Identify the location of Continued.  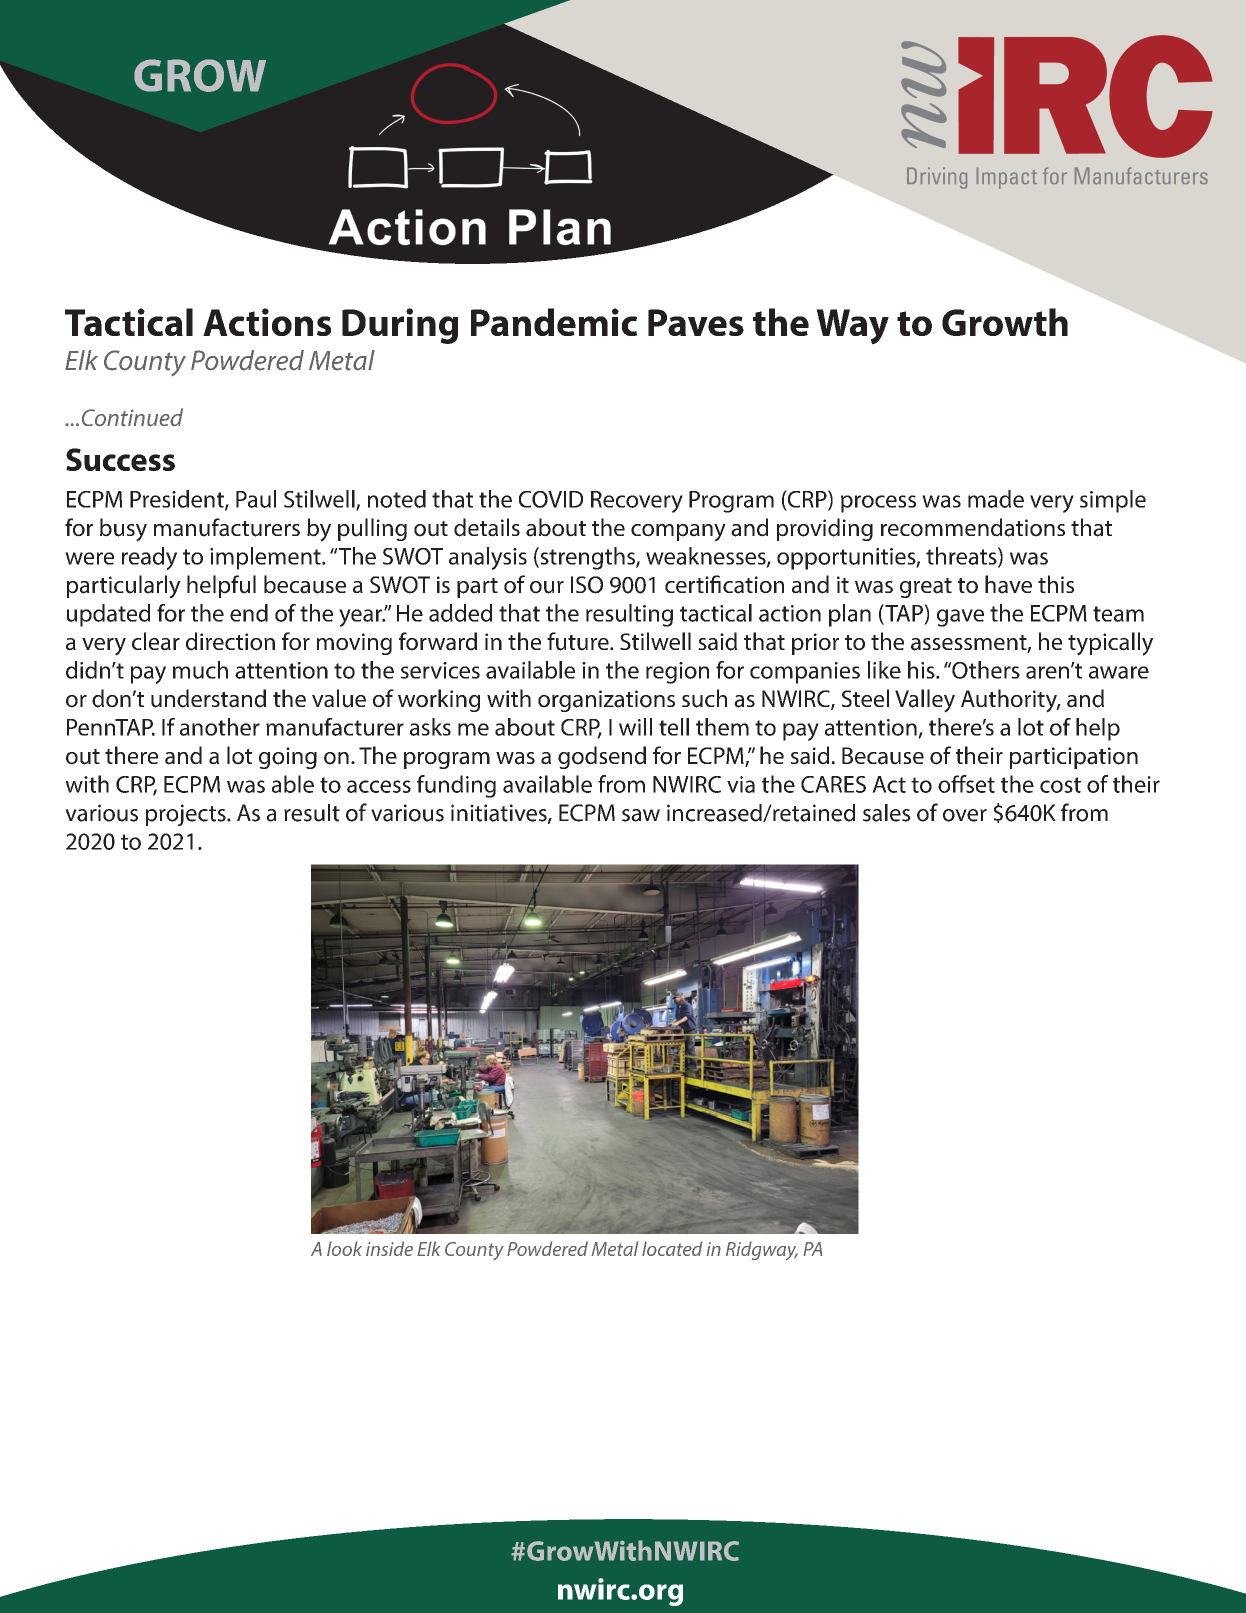
(132, 417).
